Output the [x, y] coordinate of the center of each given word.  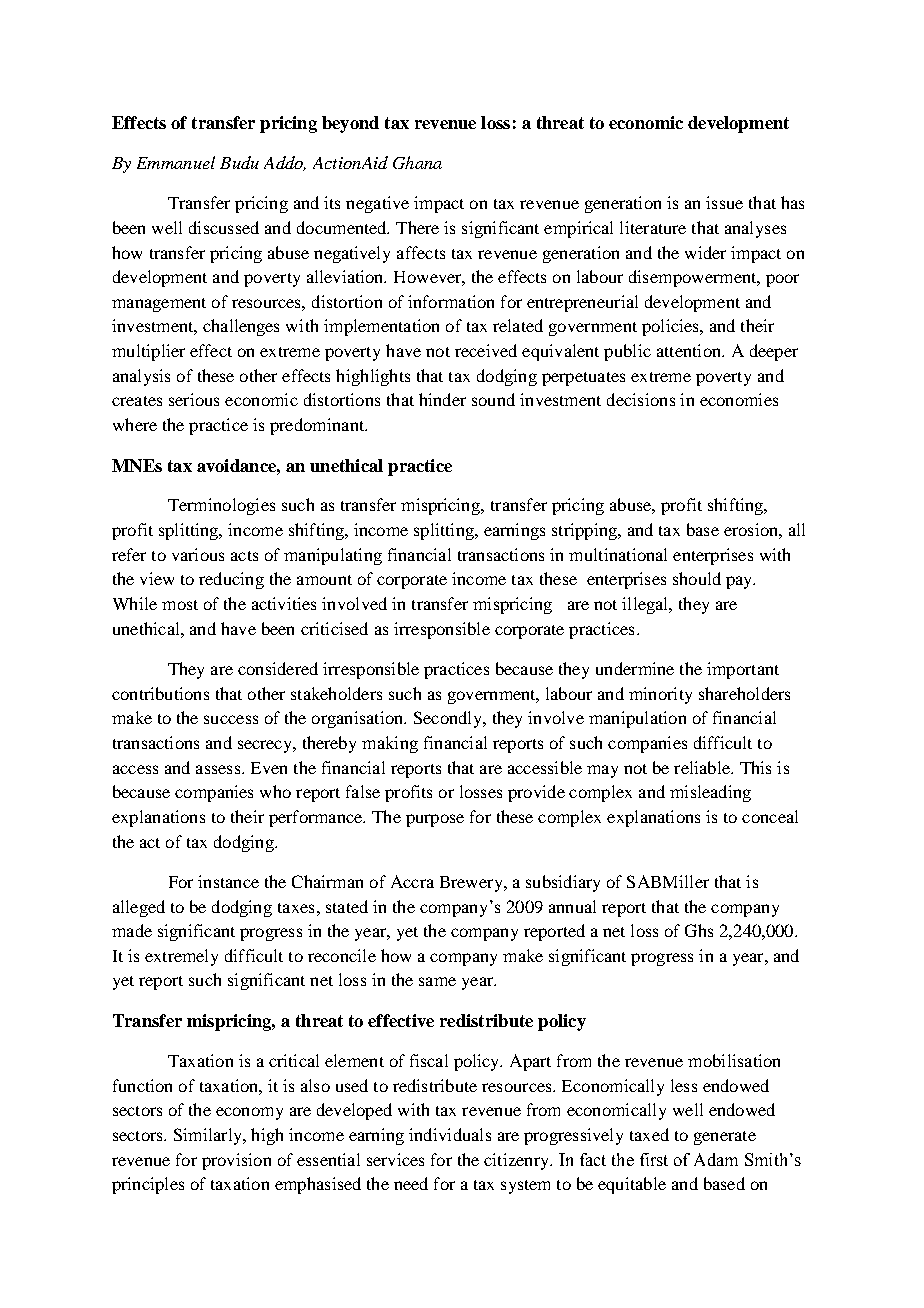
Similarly [209, 1136]
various [198, 554]
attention [690, 350]
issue [724, 202]
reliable [703, 767]
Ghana [417, 162]
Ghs [699, 930]
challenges [241, 327]
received [486, 350]
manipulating [333, 556]
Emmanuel [176, 162]
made [132, 930]
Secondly [449, 719]
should [697, 578]
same [437, 981]
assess [219, 769]
